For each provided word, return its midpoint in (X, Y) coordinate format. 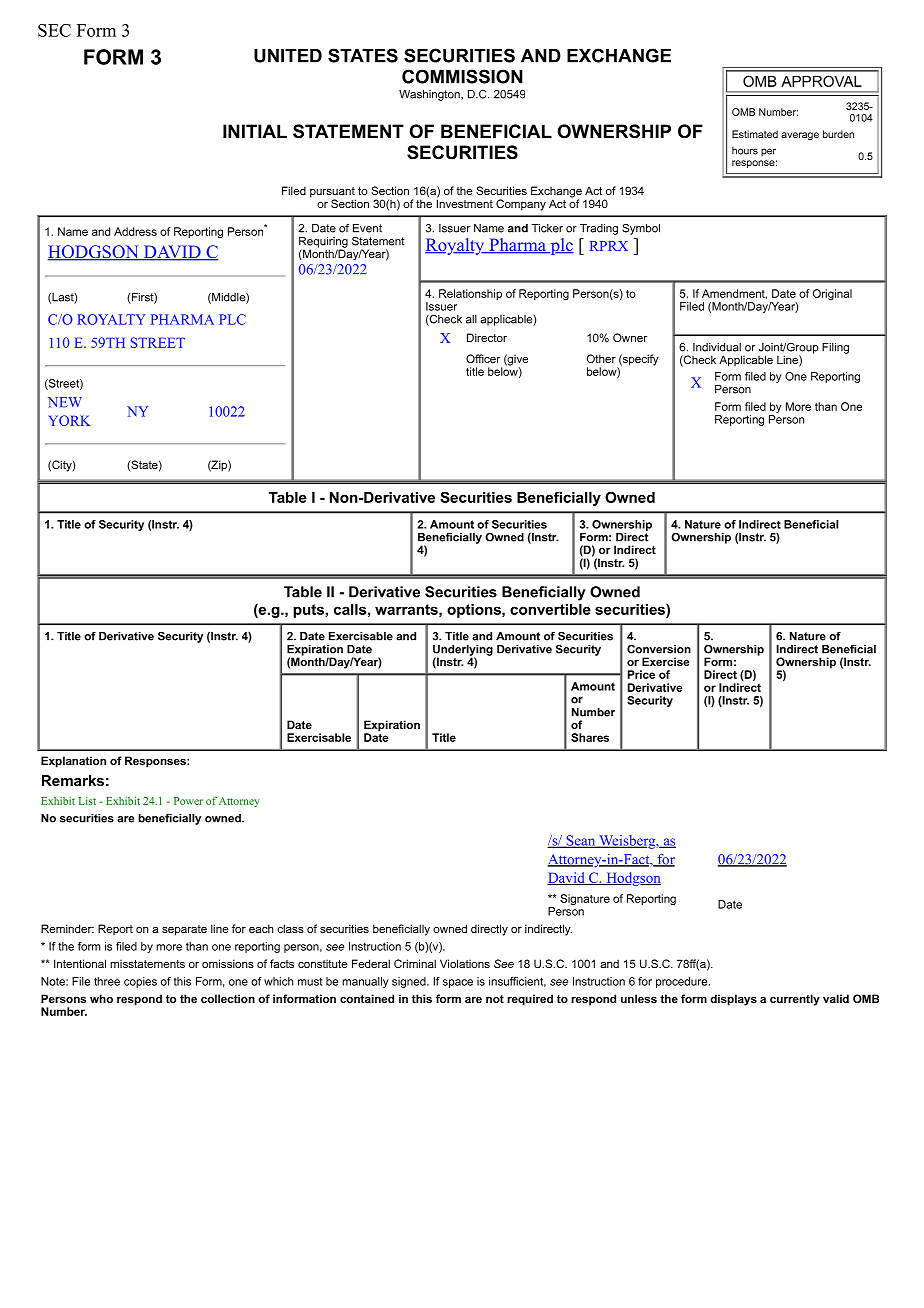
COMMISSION (462, 76)
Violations (465, 963)
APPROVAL (821, 81)
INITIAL (255, 131)
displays (733, 1000)
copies (140, 982)
